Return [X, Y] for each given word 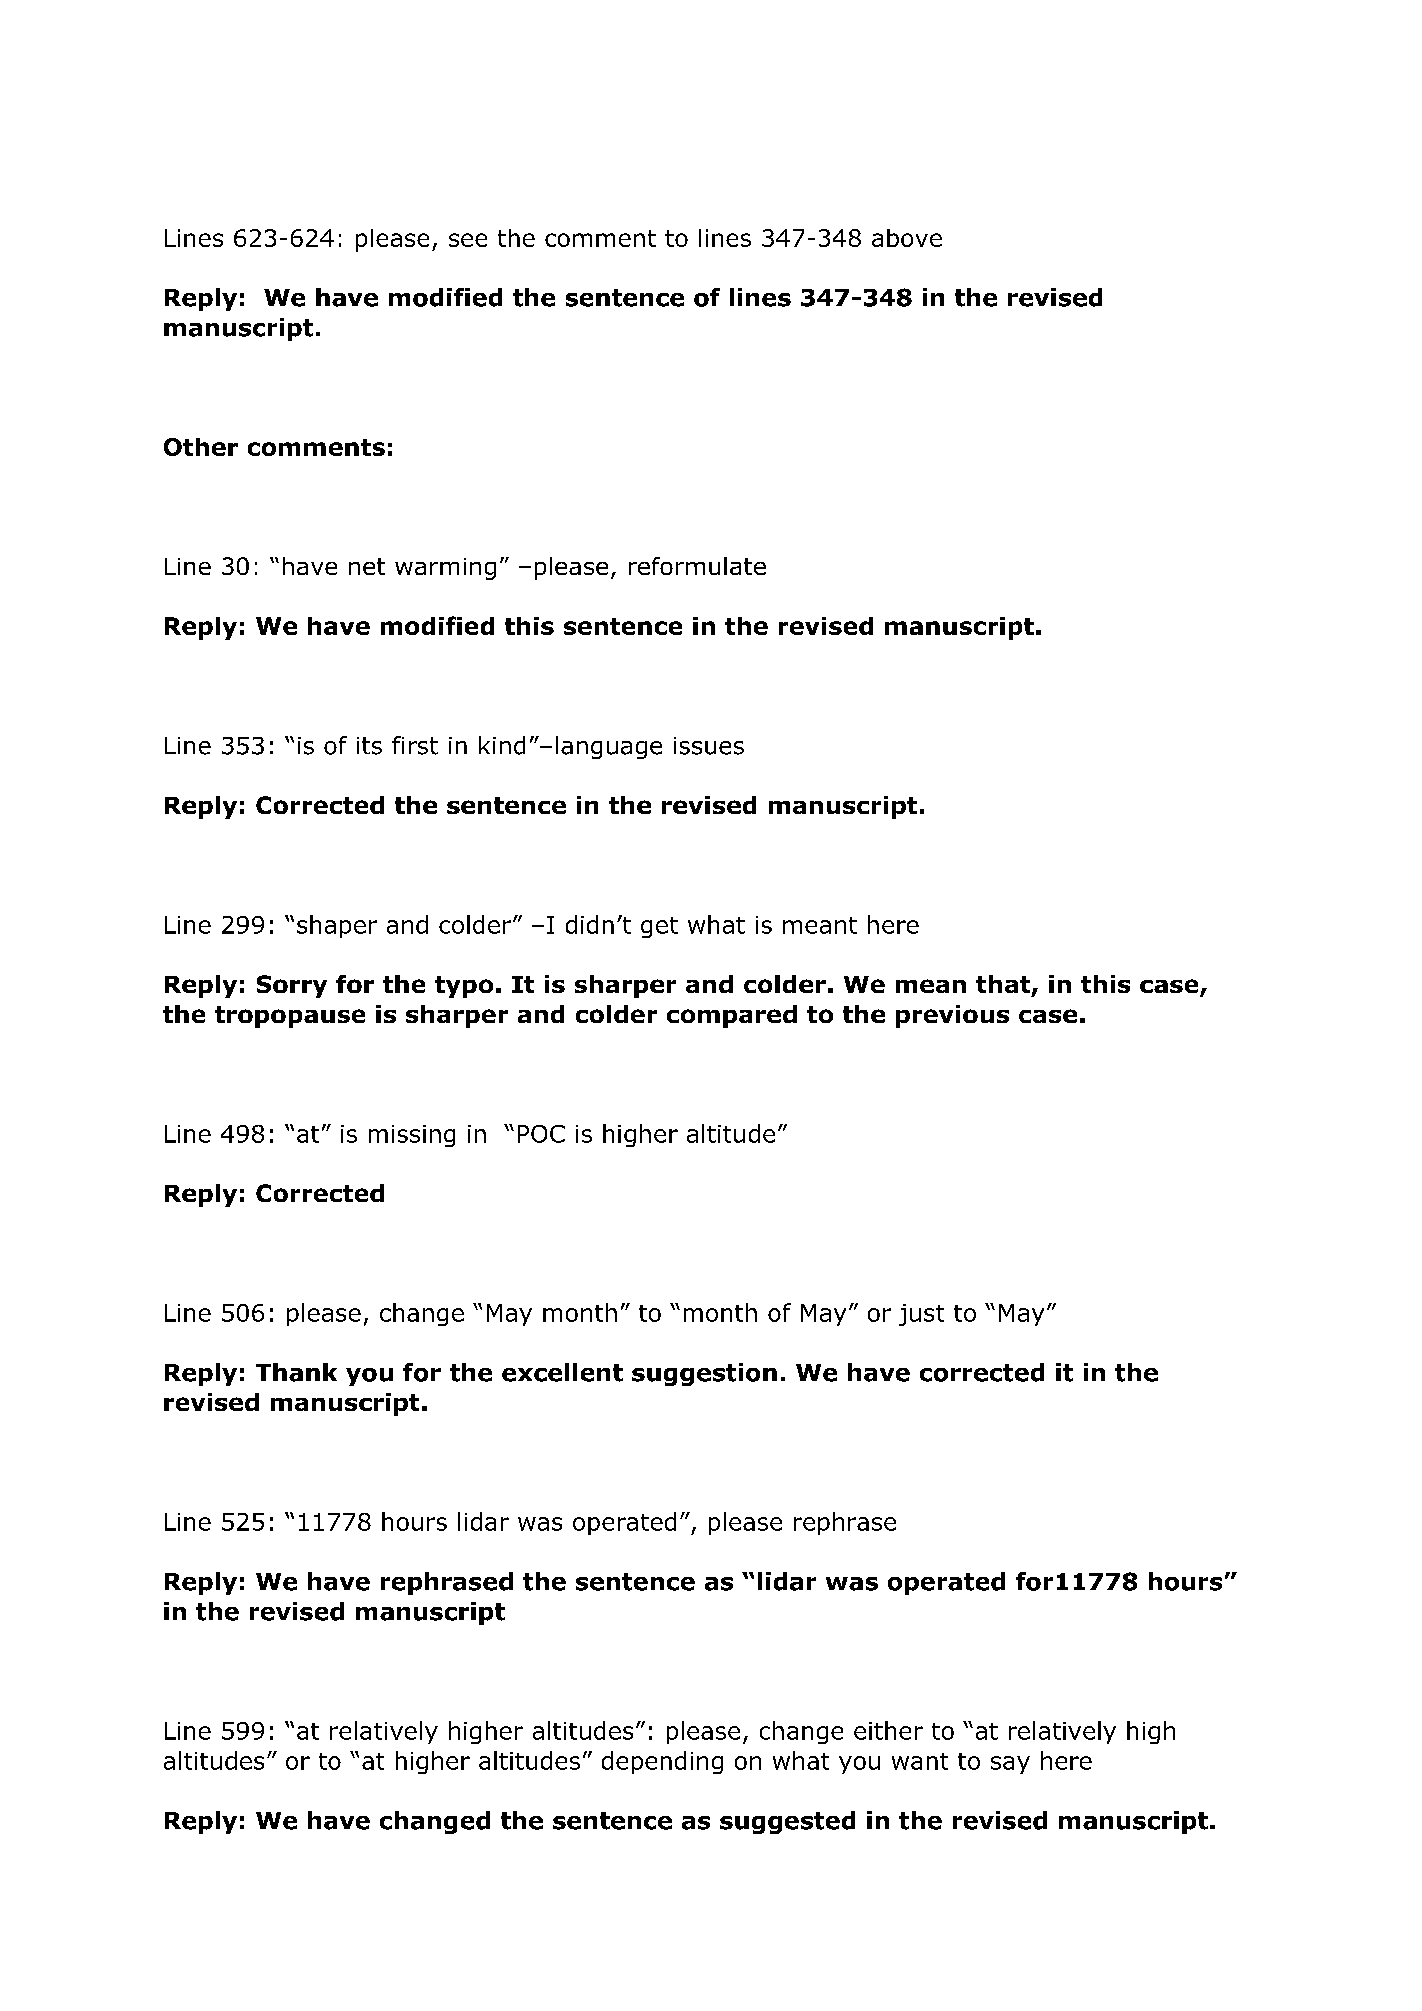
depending [662, 1762]
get [659, 927]
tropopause [290, 1017]
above [907, 238]
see [468, 240]
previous [952, 1016]
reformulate [697, 566]
